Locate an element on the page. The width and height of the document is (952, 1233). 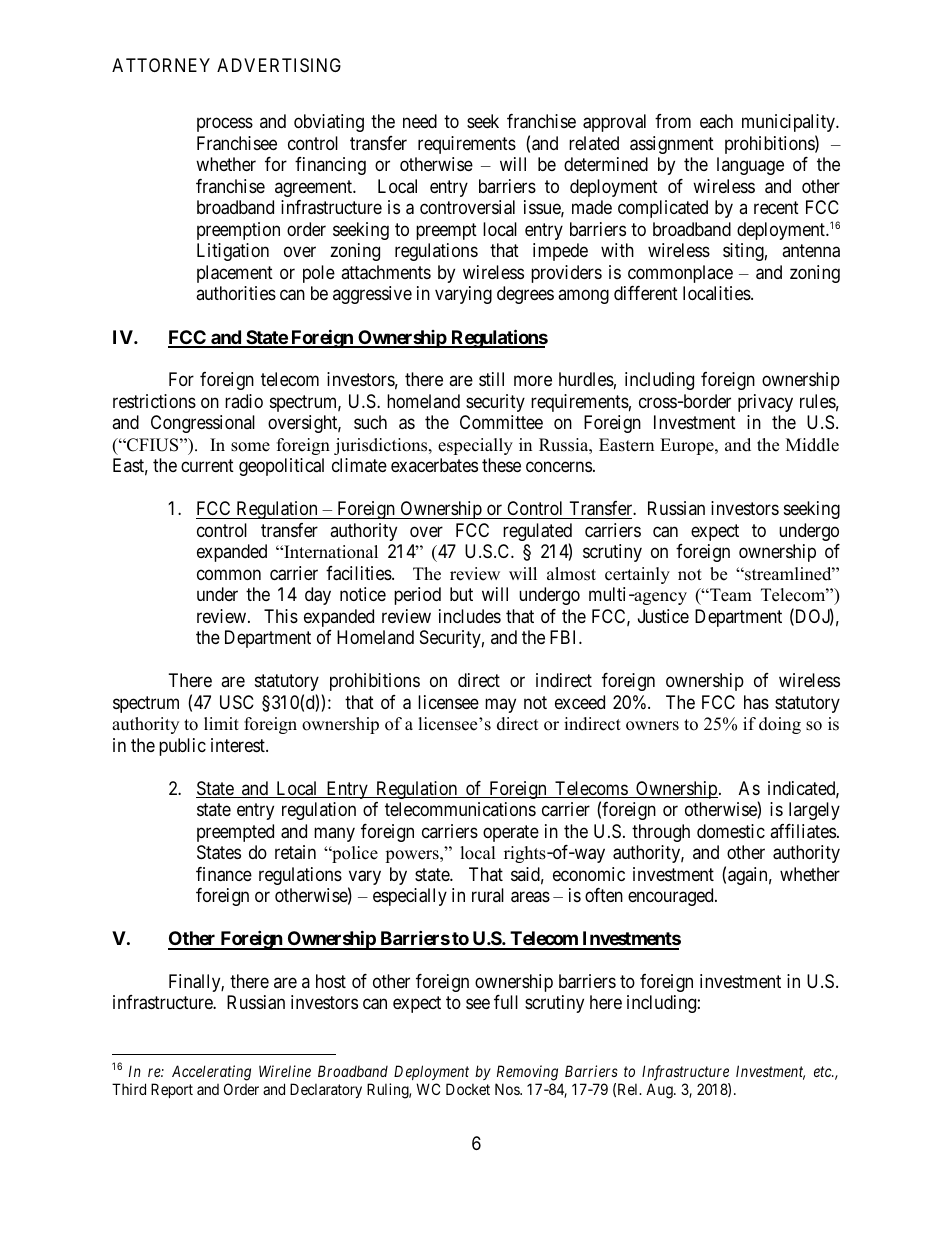
Docket is located at coordinates (468, 1089).
